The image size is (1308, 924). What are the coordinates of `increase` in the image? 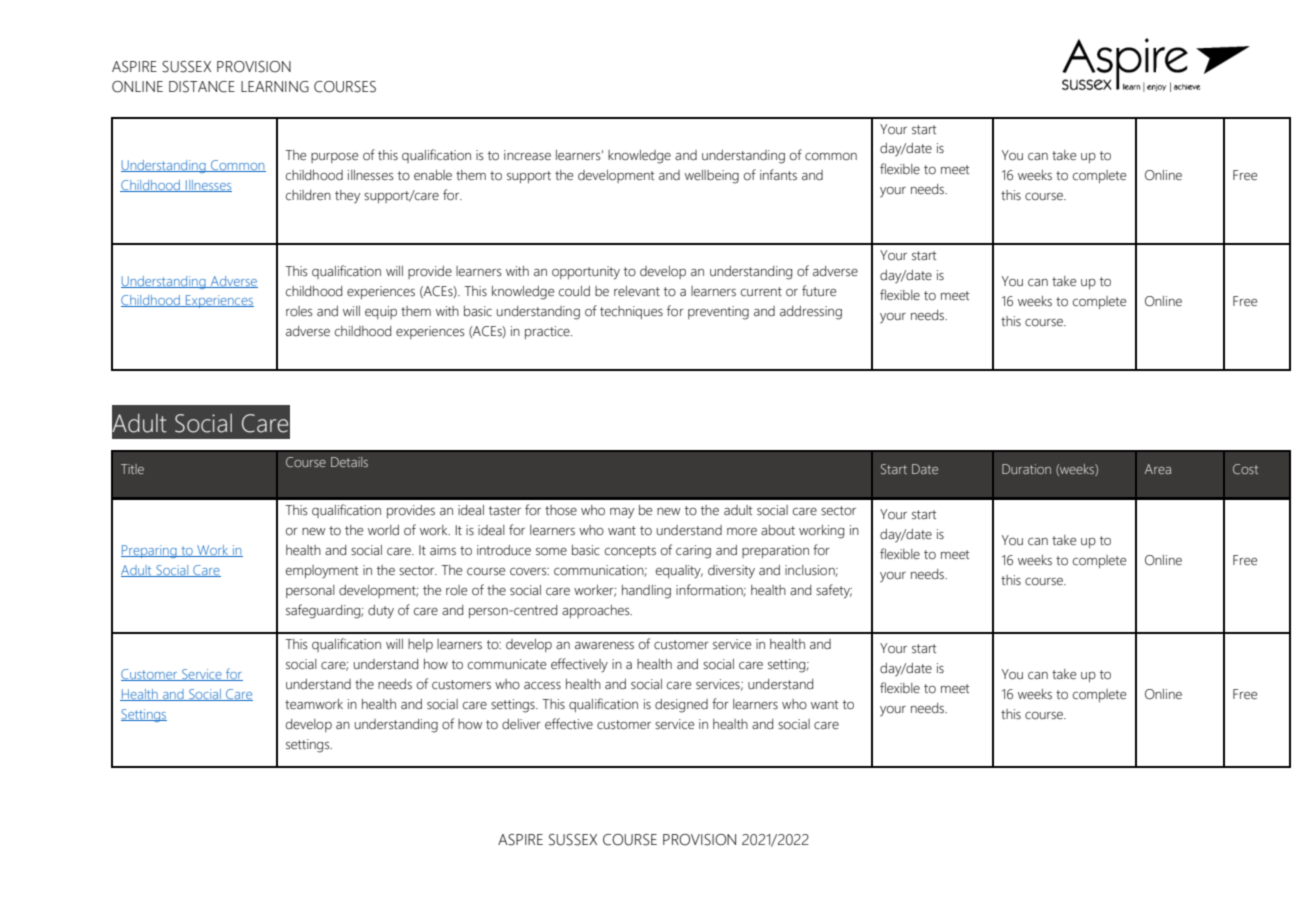 It's located at (527, 155).
